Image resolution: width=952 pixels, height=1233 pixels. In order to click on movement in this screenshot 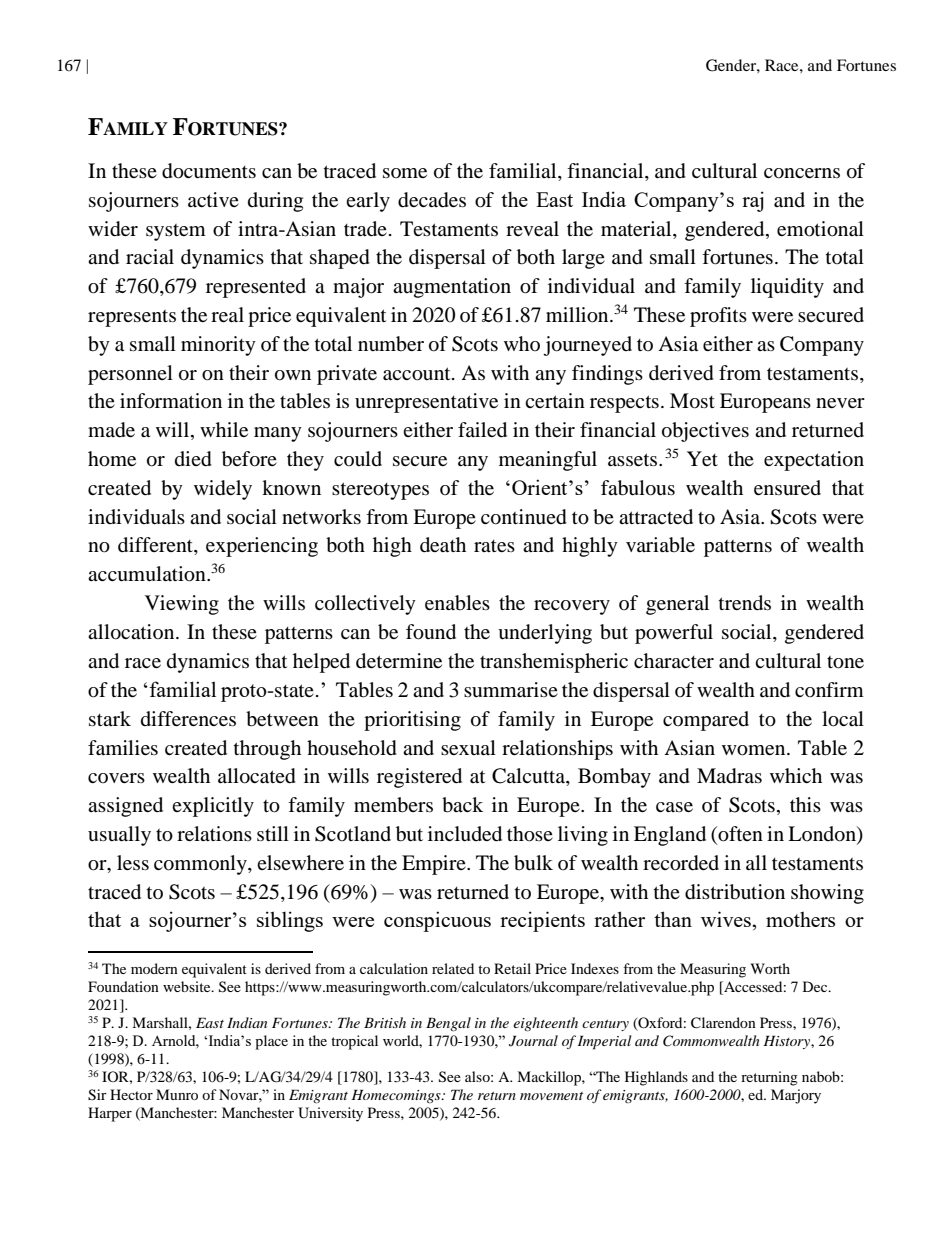, I will do `click(551, 1096)`.
